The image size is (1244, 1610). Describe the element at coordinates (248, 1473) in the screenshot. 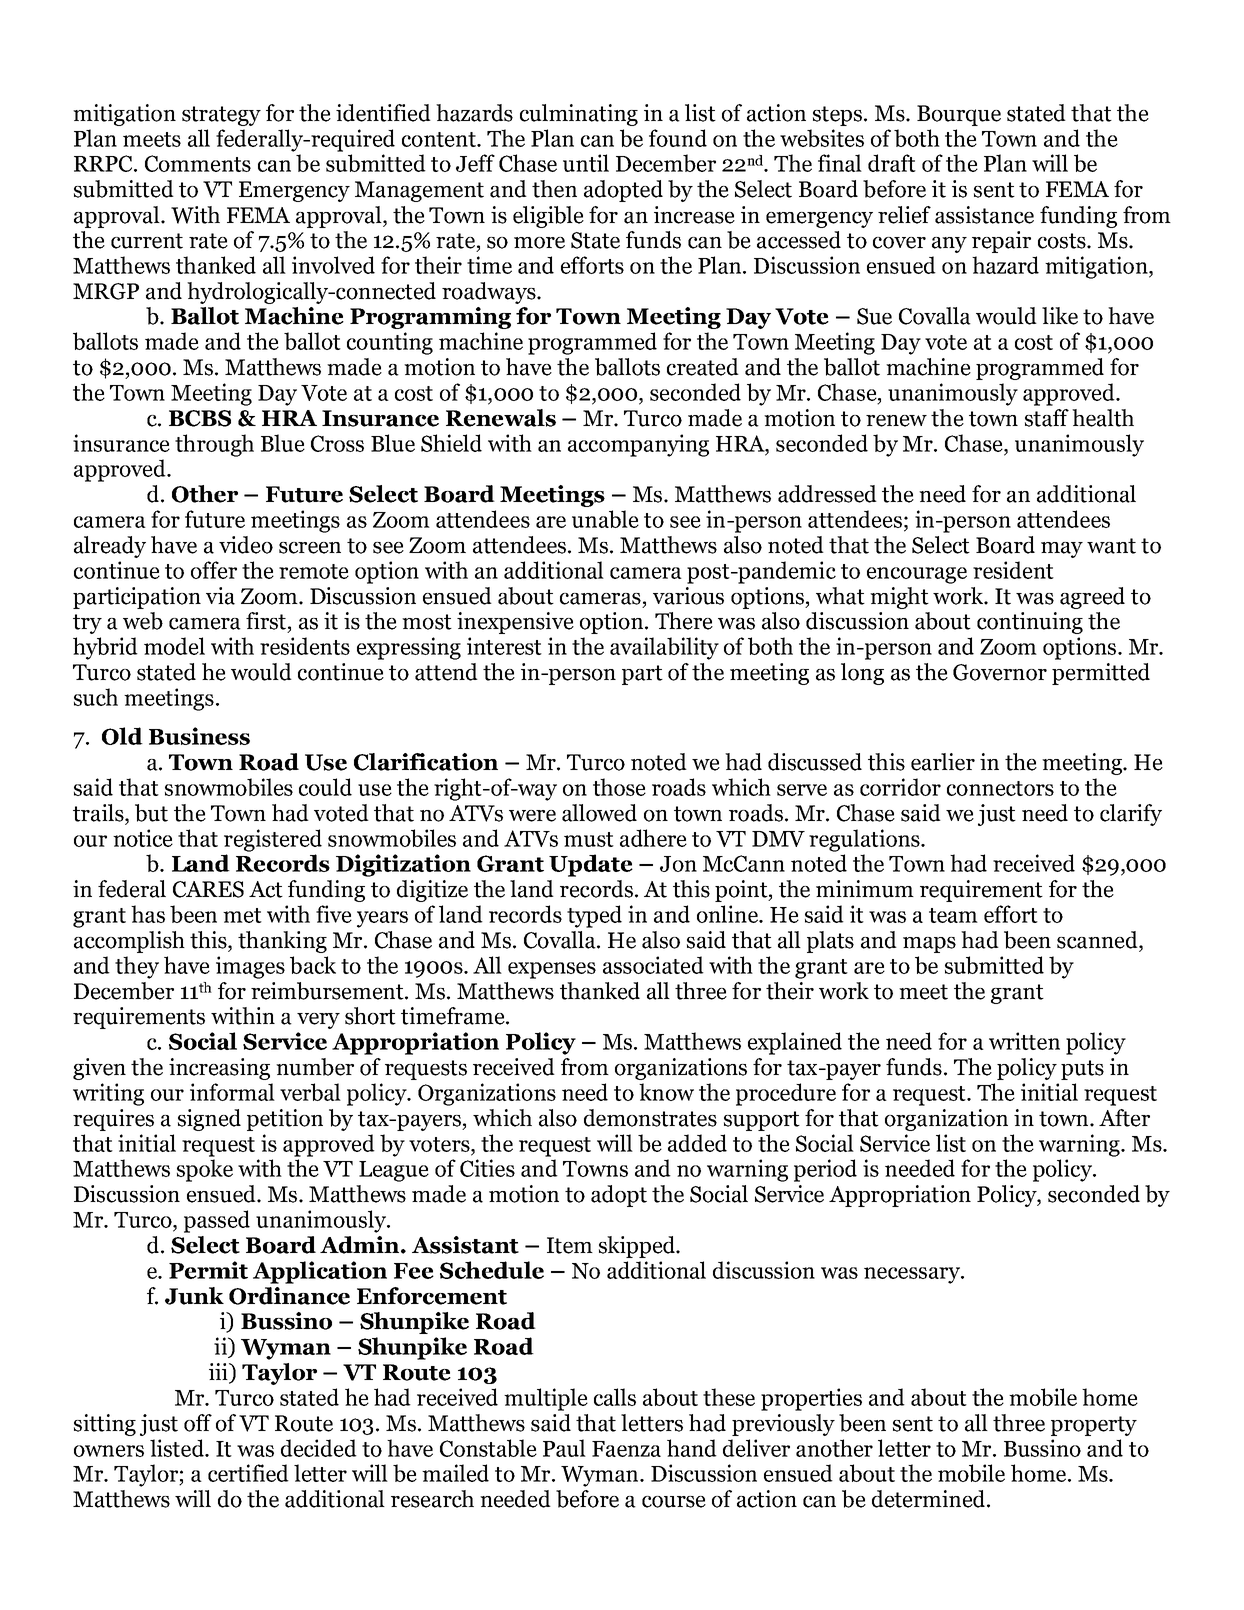

I see `certified` at that location.
